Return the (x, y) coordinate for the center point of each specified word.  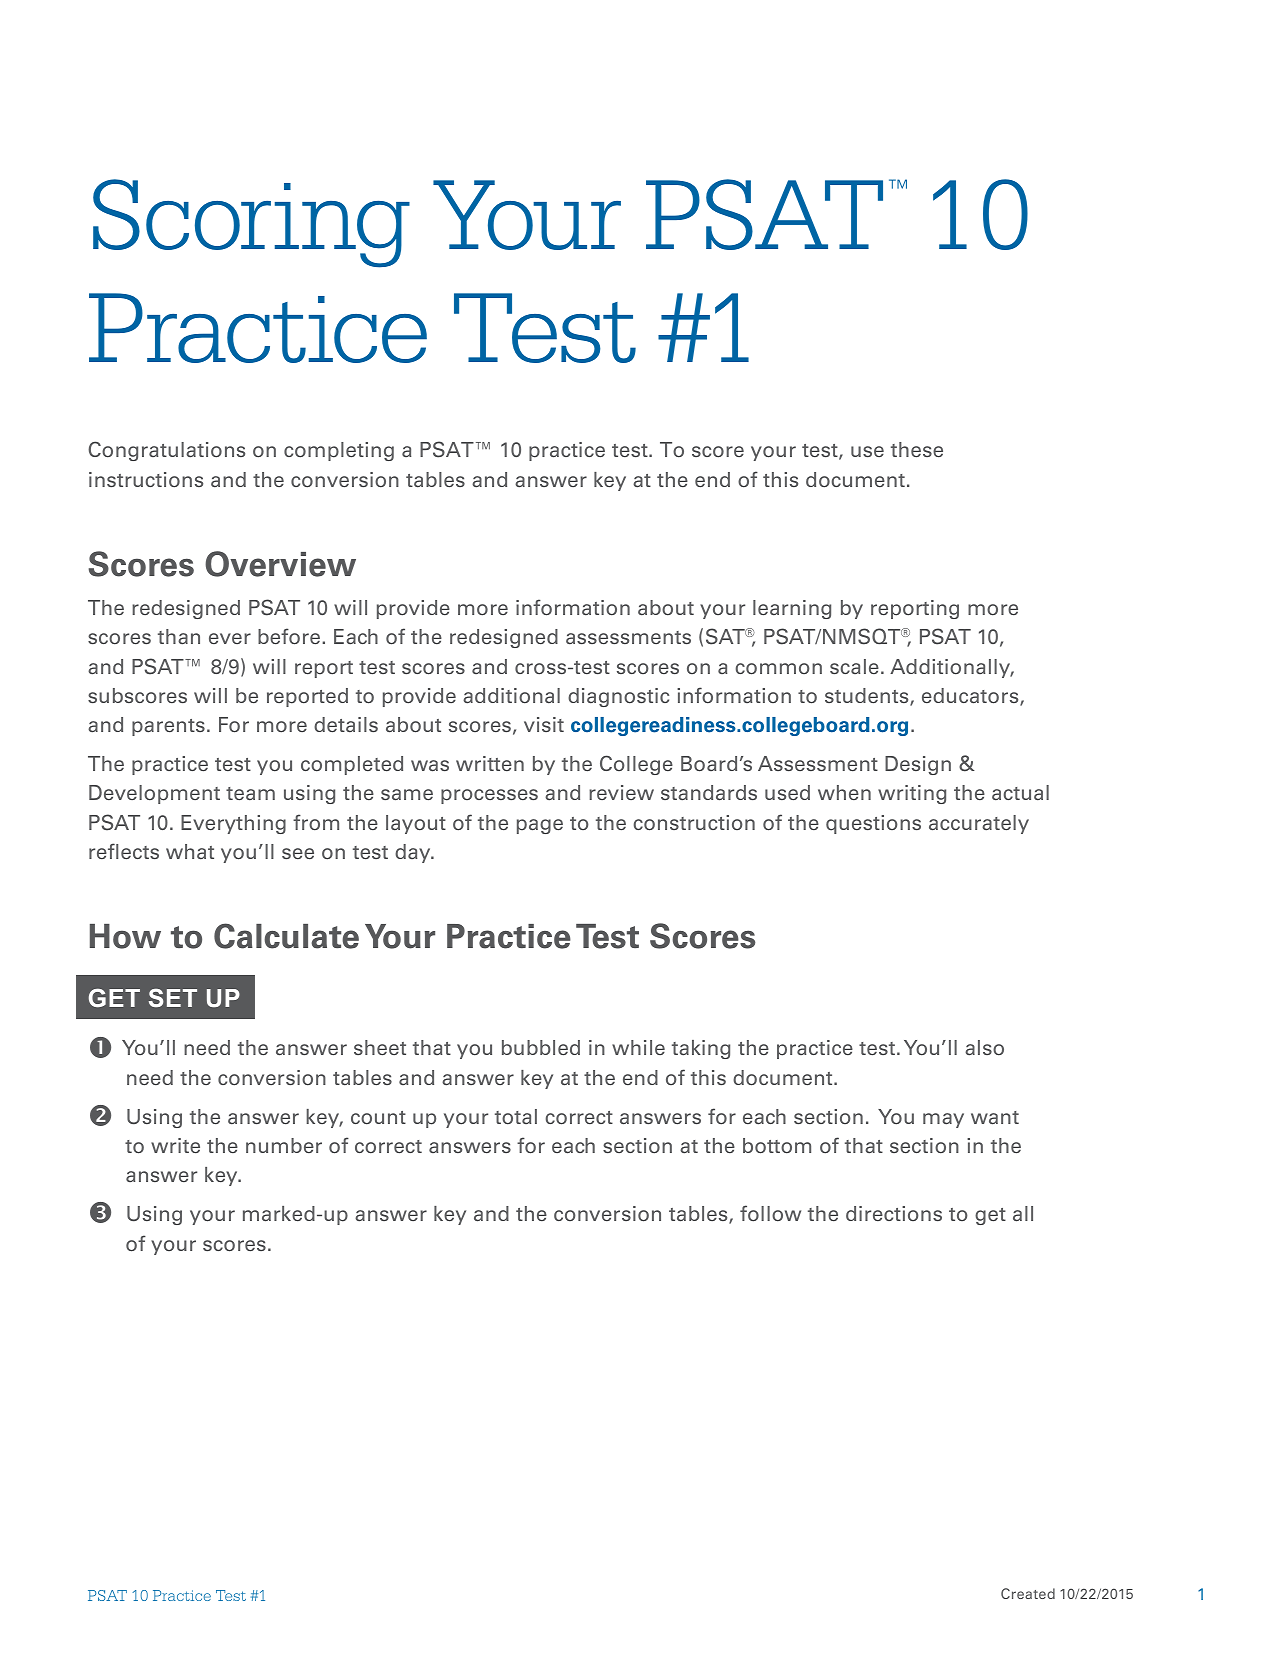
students (868, 697)
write (175, 1145)
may (943, 1120)
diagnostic (618, 697)
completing (339, 451)
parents (168, 727)
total (516, 1117)
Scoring (251, 223)
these (917, 449)
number (284, 1145)
